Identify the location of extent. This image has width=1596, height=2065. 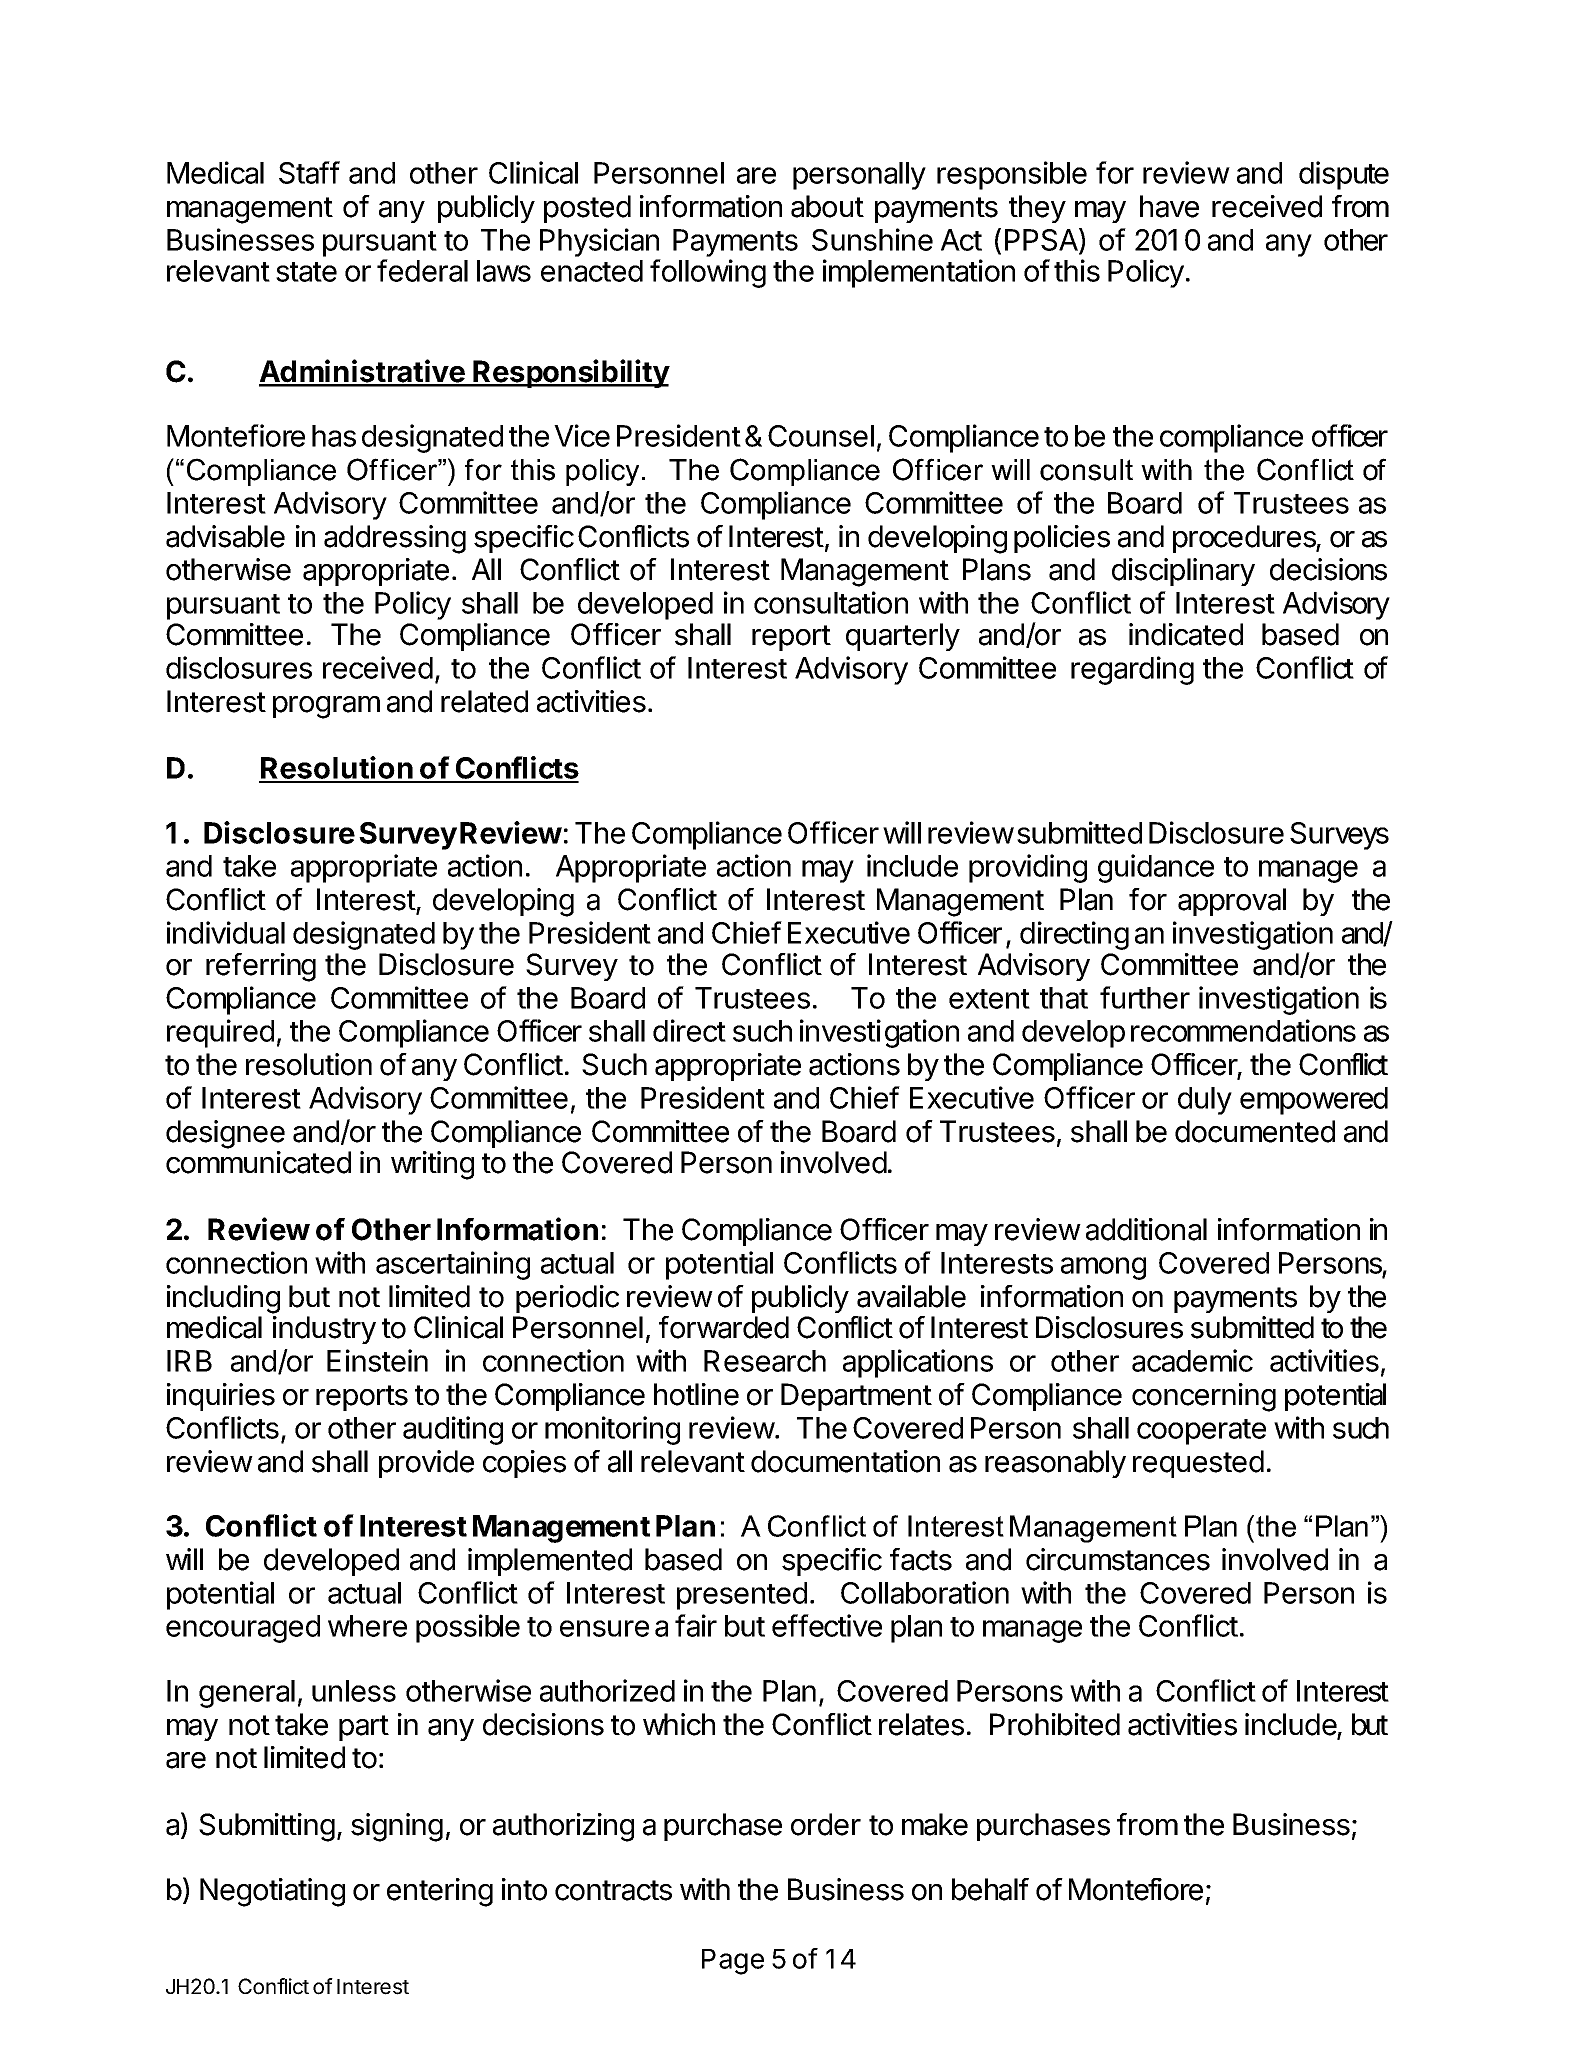
(989, 999).
